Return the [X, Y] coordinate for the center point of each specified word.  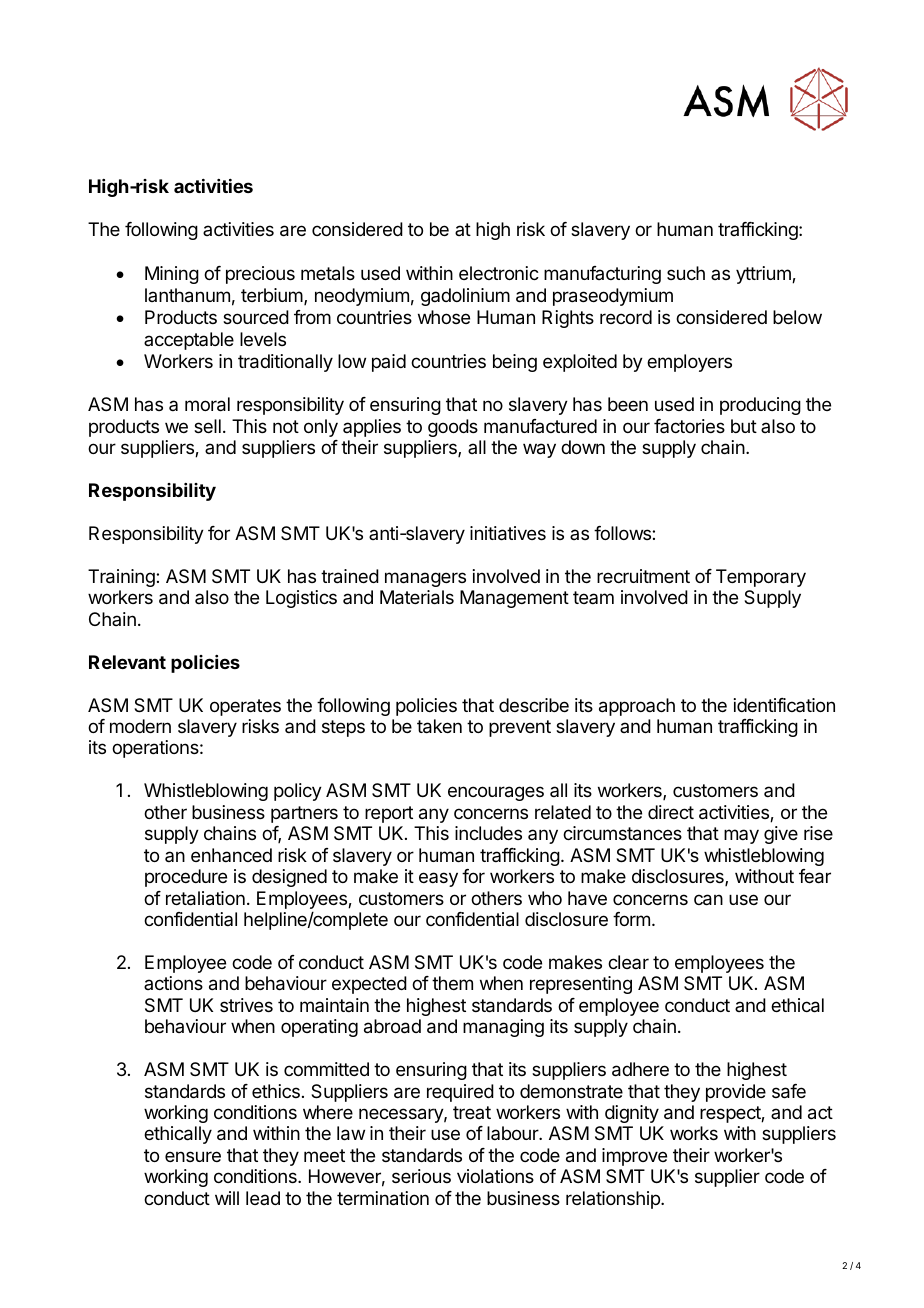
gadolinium [465, 297]
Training [122, 578]
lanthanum [187, 295]
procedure [186, 878]
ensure [193, 1156]
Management [514, 599]
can [708, 900]
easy [438, 879]
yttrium [764, 275]
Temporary [761, 578]
